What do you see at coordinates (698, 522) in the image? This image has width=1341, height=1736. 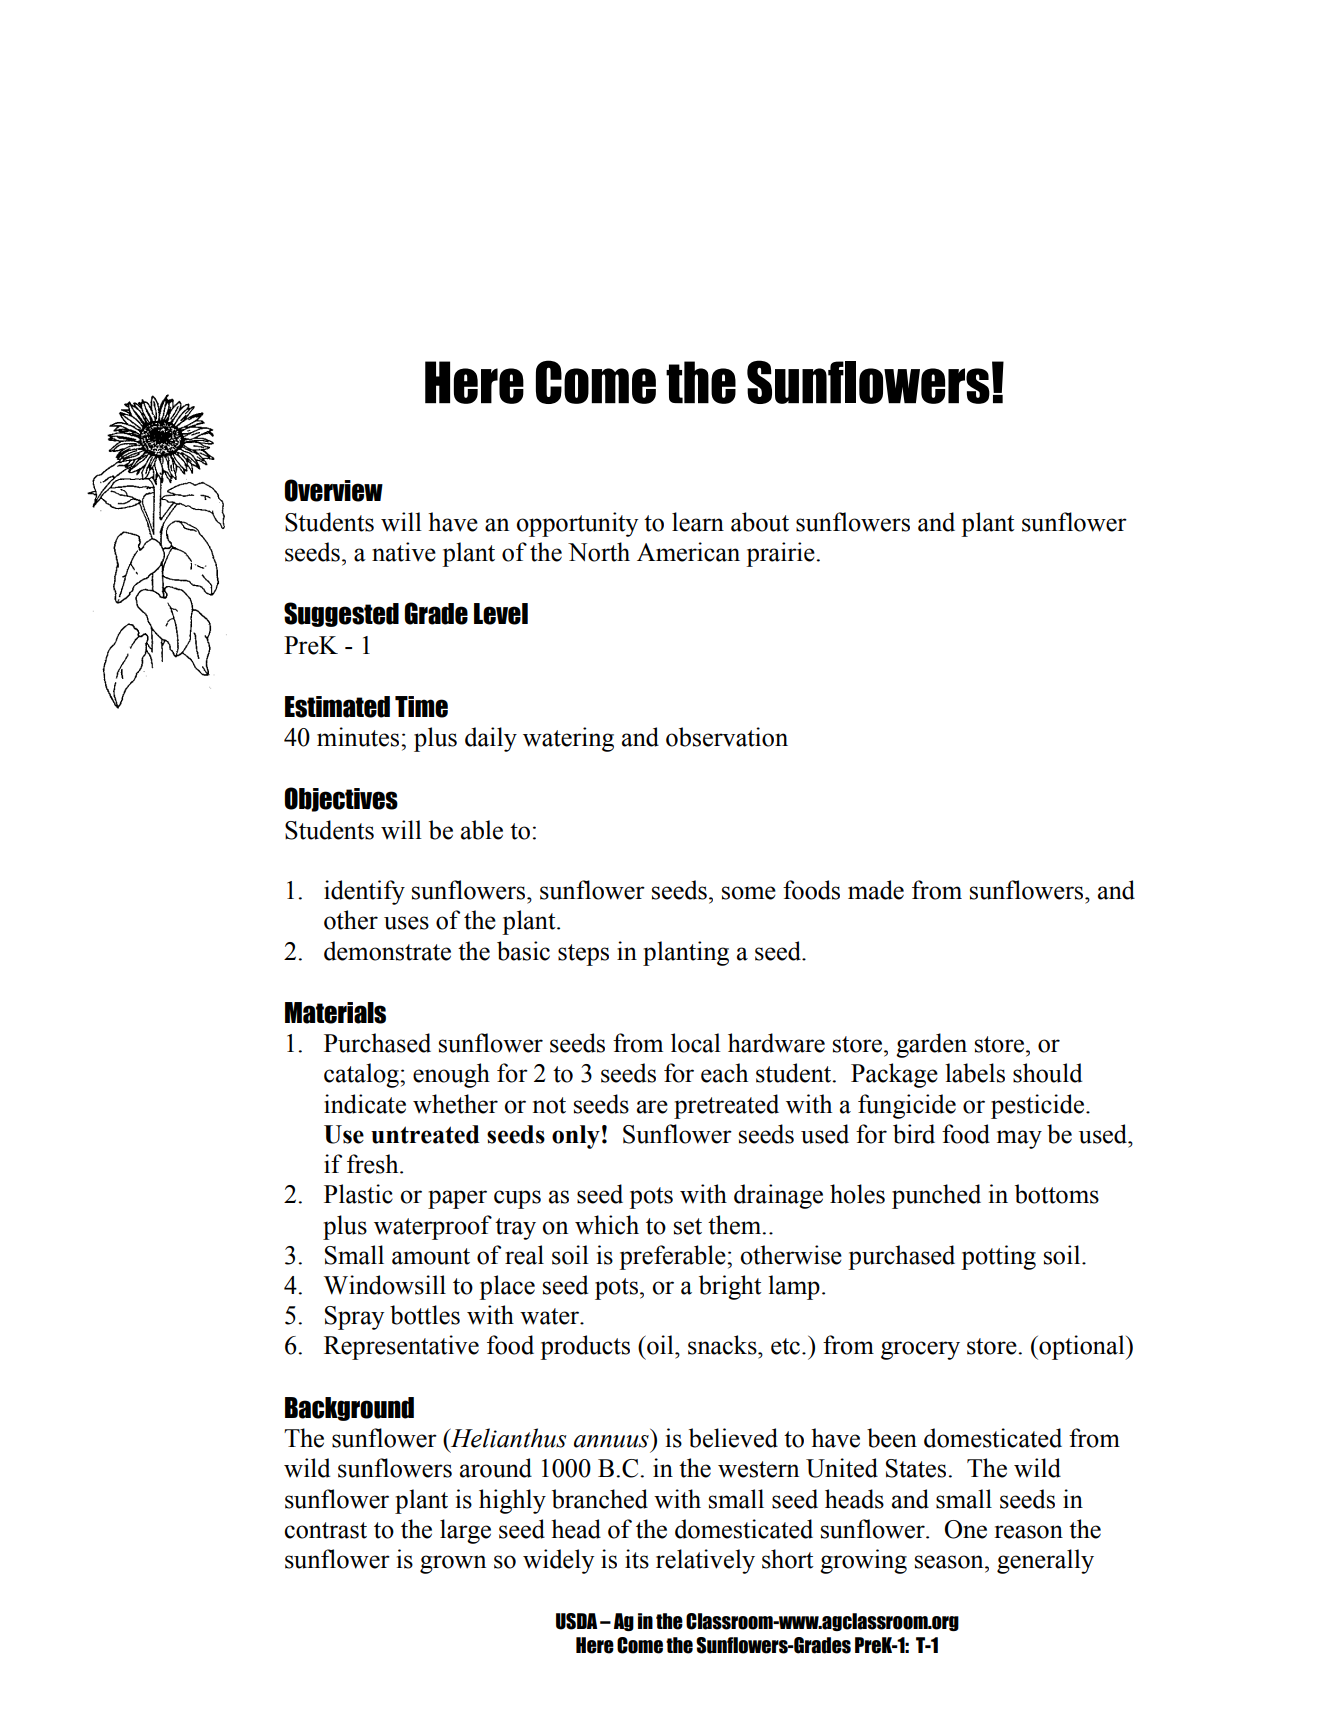 I see `learn` at bounding box center [698, 522].
